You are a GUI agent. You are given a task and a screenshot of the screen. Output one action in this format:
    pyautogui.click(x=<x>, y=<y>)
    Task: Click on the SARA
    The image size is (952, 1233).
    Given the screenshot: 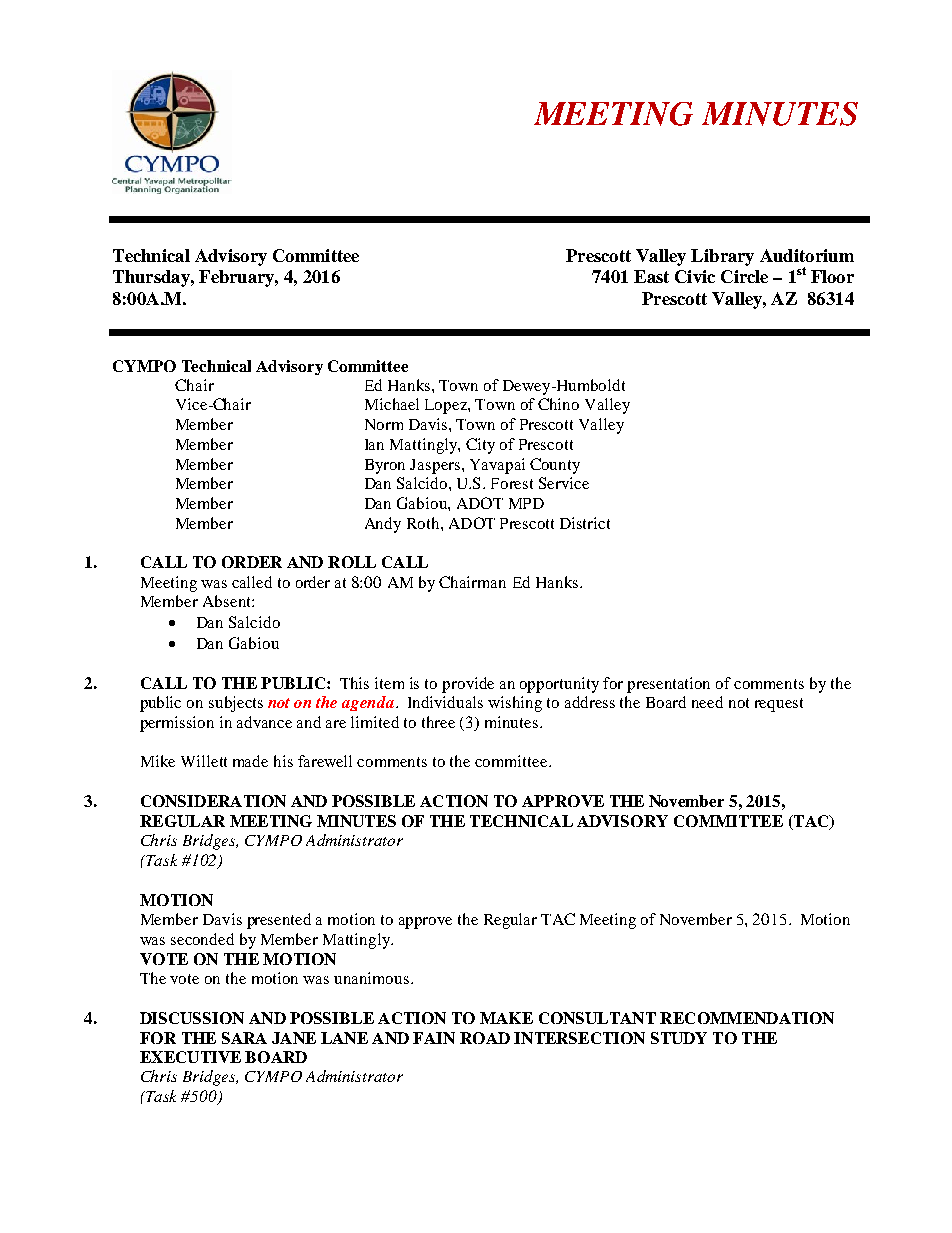 What is the action you would take?
    pyautogui.click(x=244, y=1038)
